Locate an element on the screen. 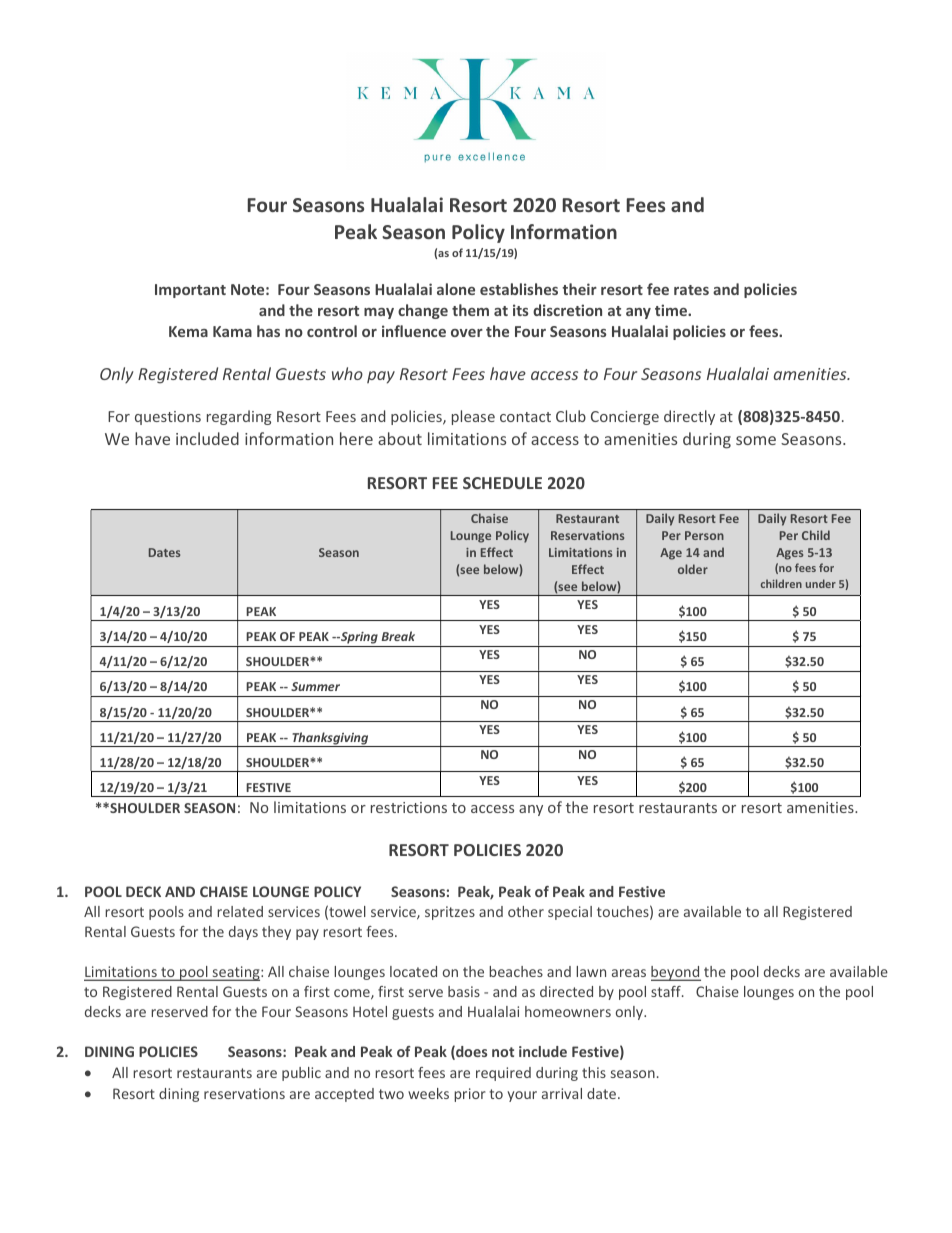 This screenshot has width=952, height=1233. rates is located at coordinates (691, 290).
